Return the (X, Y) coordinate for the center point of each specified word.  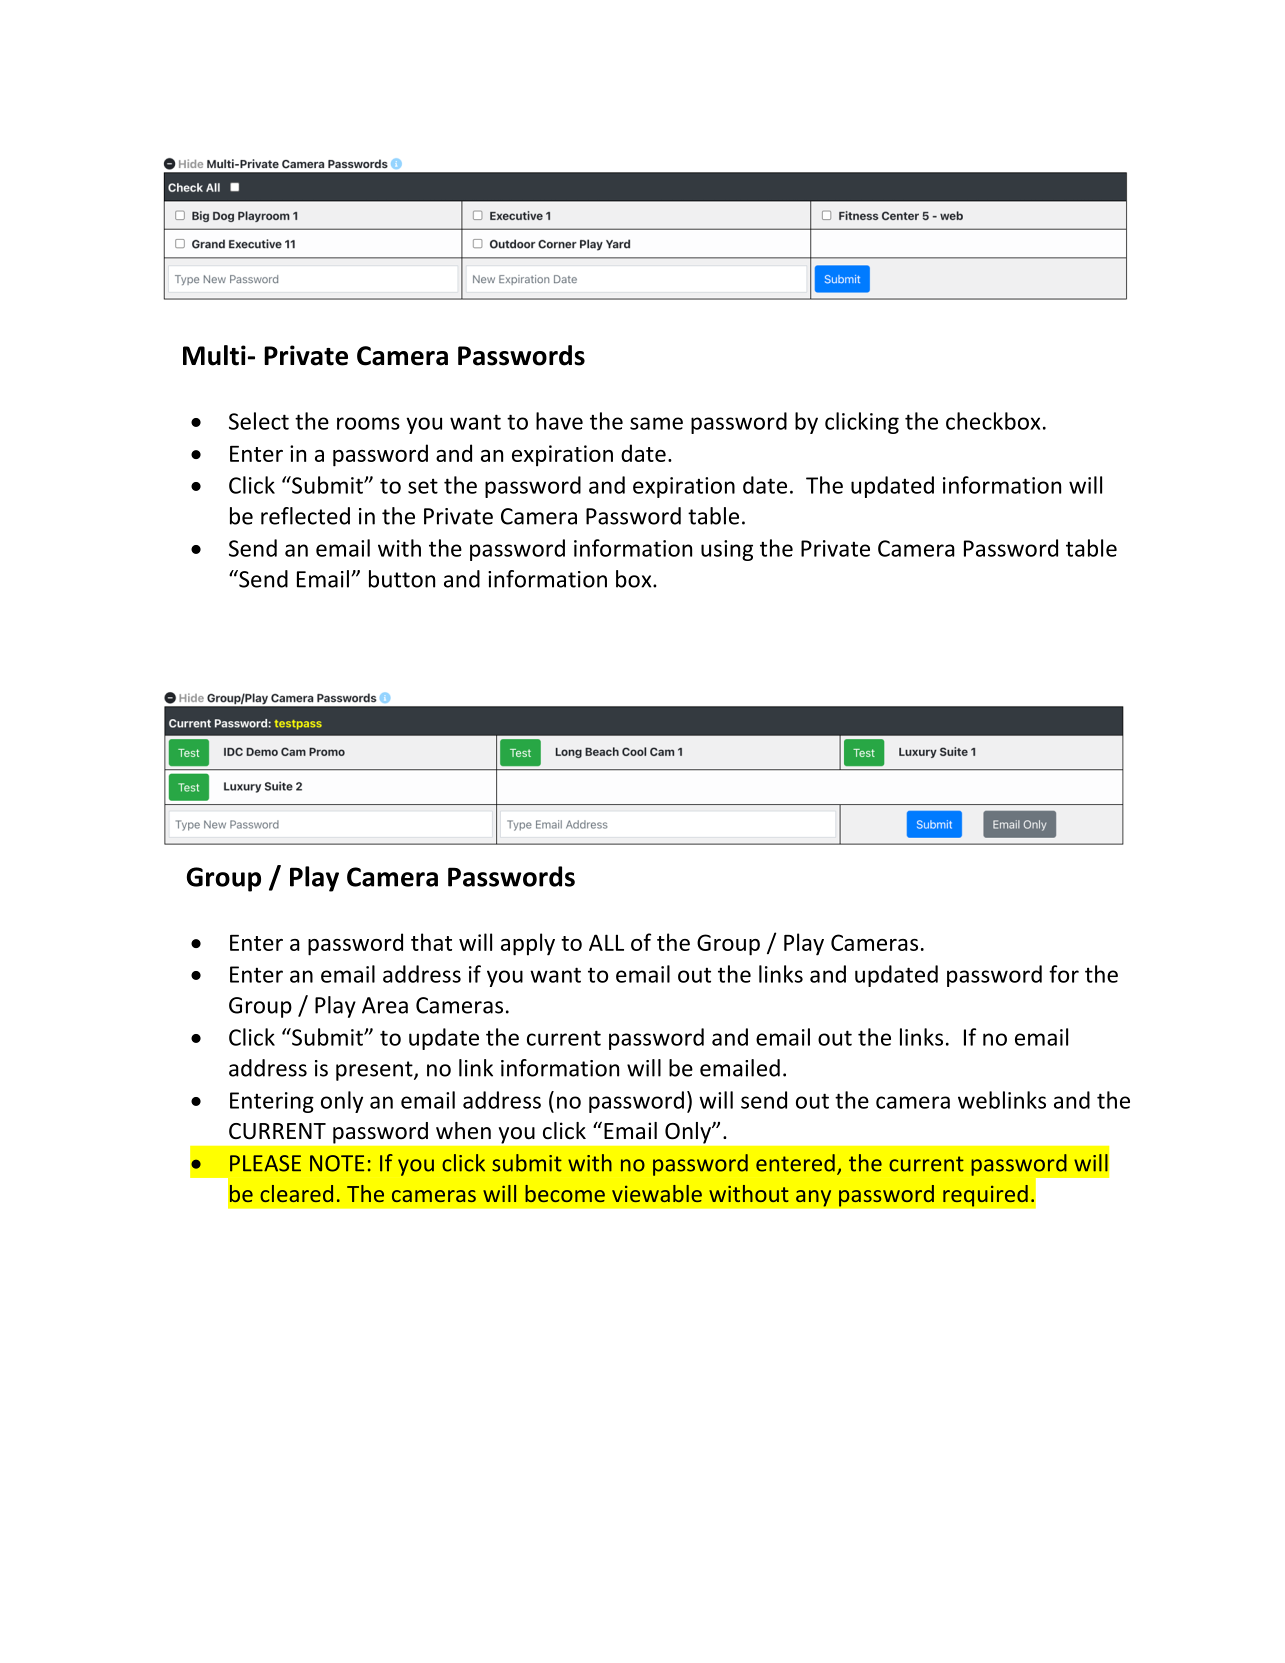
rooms (368, 423)
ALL (606, 942)
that (431, 942)
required (985, 1195)
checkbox (993, 421)
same (656, 423)
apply (528, 944)
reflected (305, 516)
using (727, 550)
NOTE (337, 1163)
